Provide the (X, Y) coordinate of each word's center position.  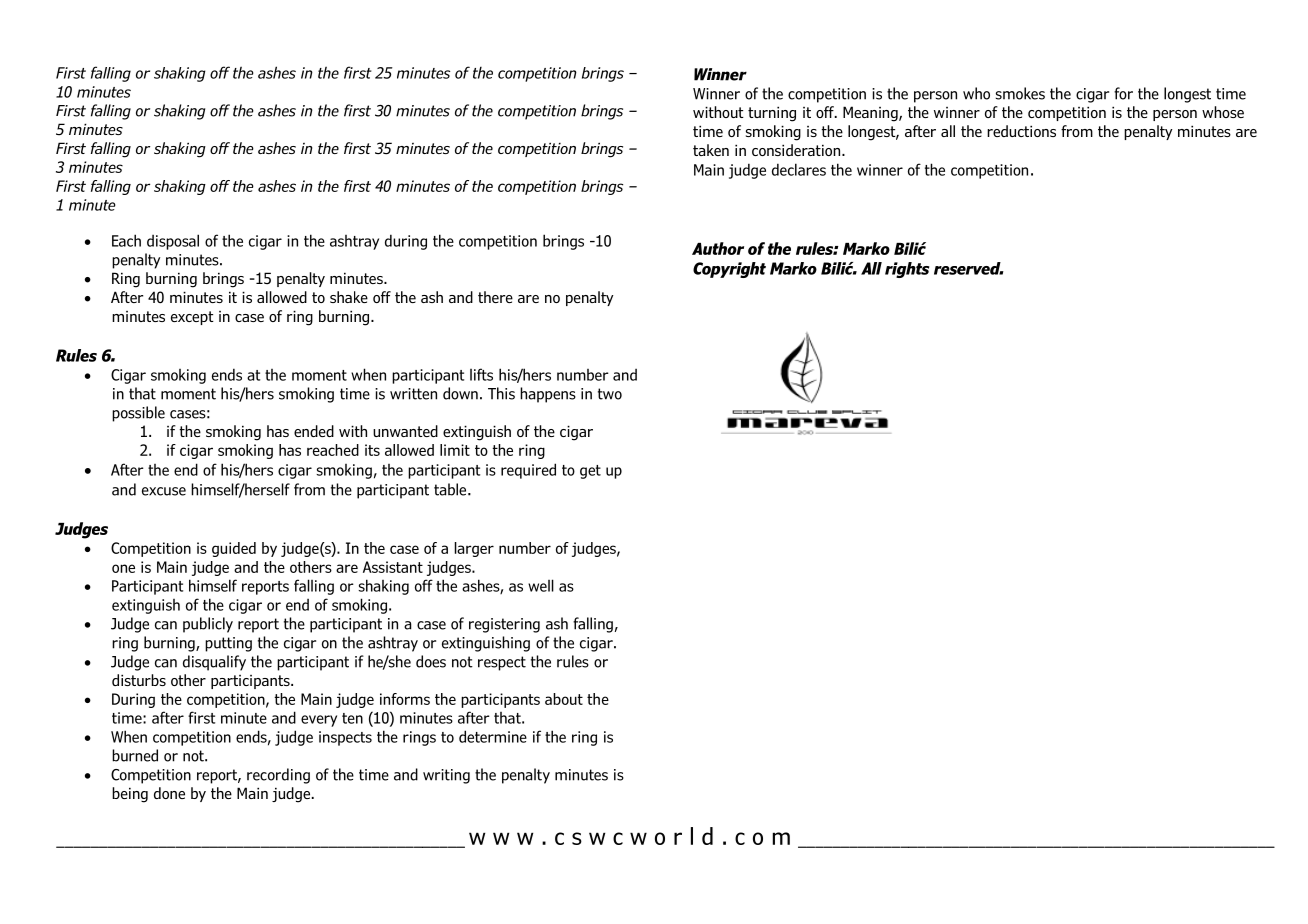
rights (907, 270)
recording (278, 776)
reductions (1021, 131)
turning (772, 114)
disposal (173, 242)
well (541, 585)
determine (493, 736)
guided (234, 549)
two (610, 394)
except (192, 318)
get (590, 472)
